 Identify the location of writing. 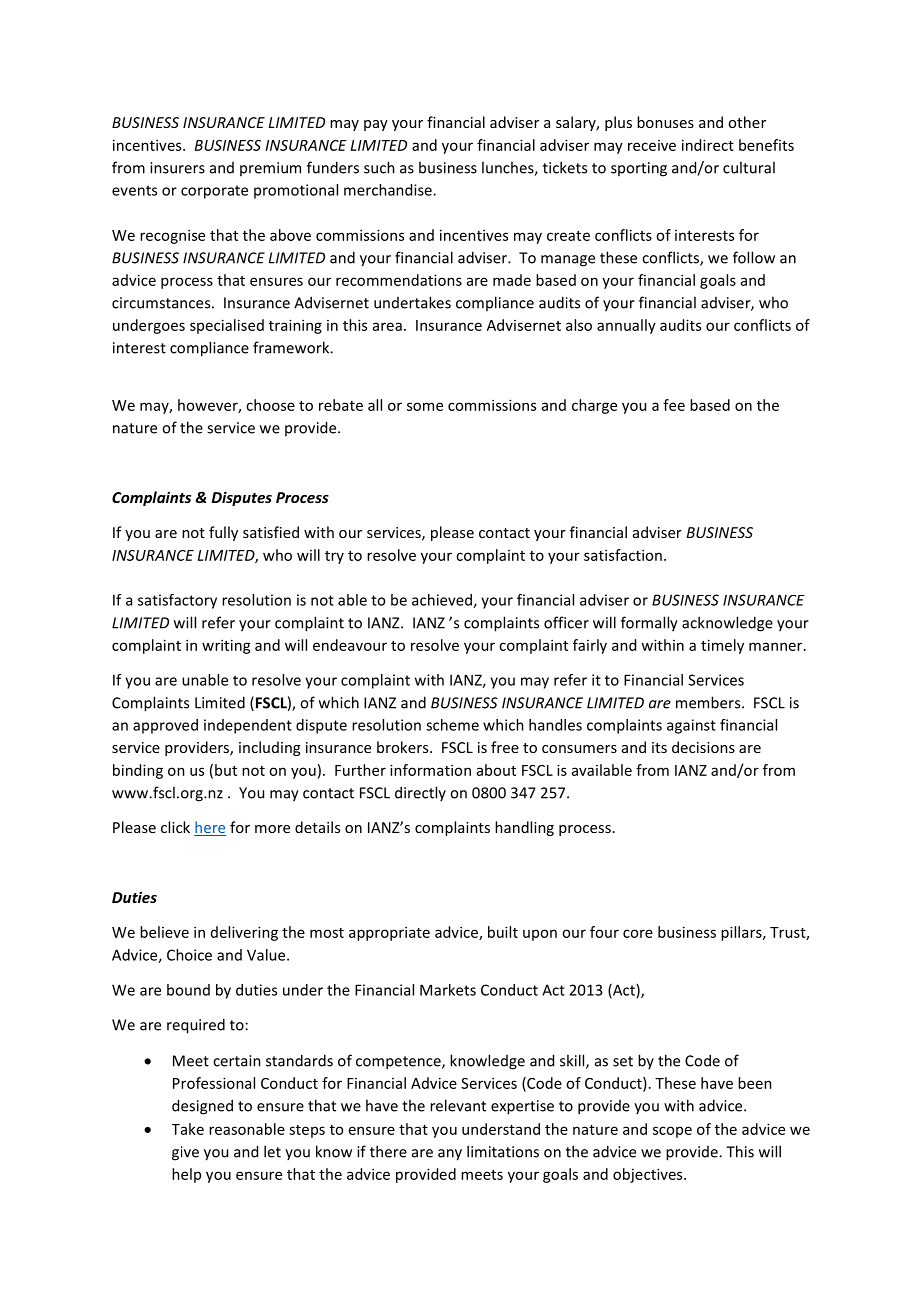
(226, 646).
